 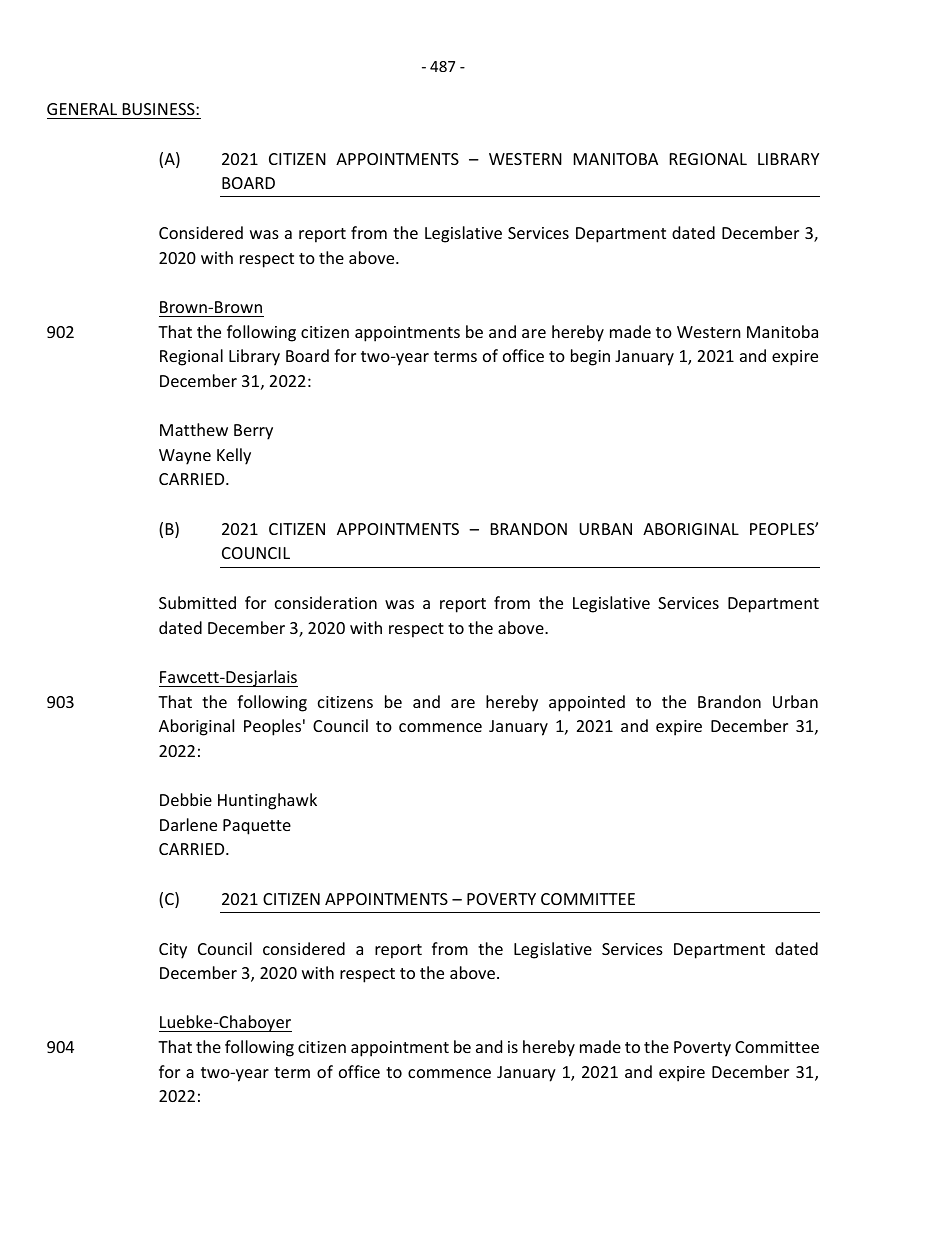 I want to click on Wayne, so click(x=185, y=457).
